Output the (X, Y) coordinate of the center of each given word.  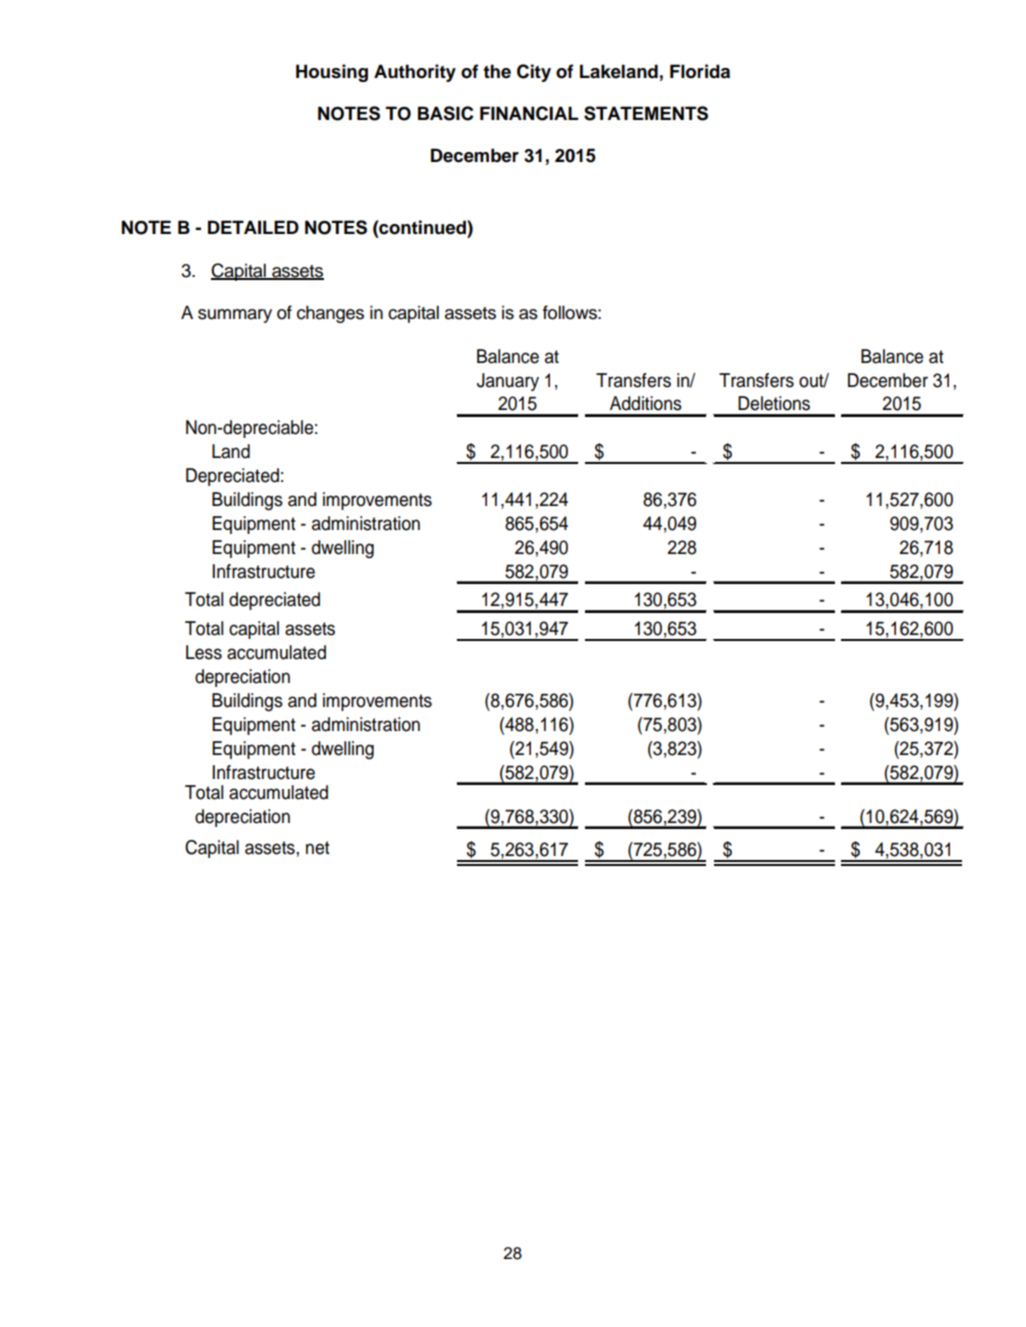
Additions (646, 403)
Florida (700, 71)
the (497, 71)
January (508, 382)
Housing (332, 73)
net (318, 848)
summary (235, 316)
